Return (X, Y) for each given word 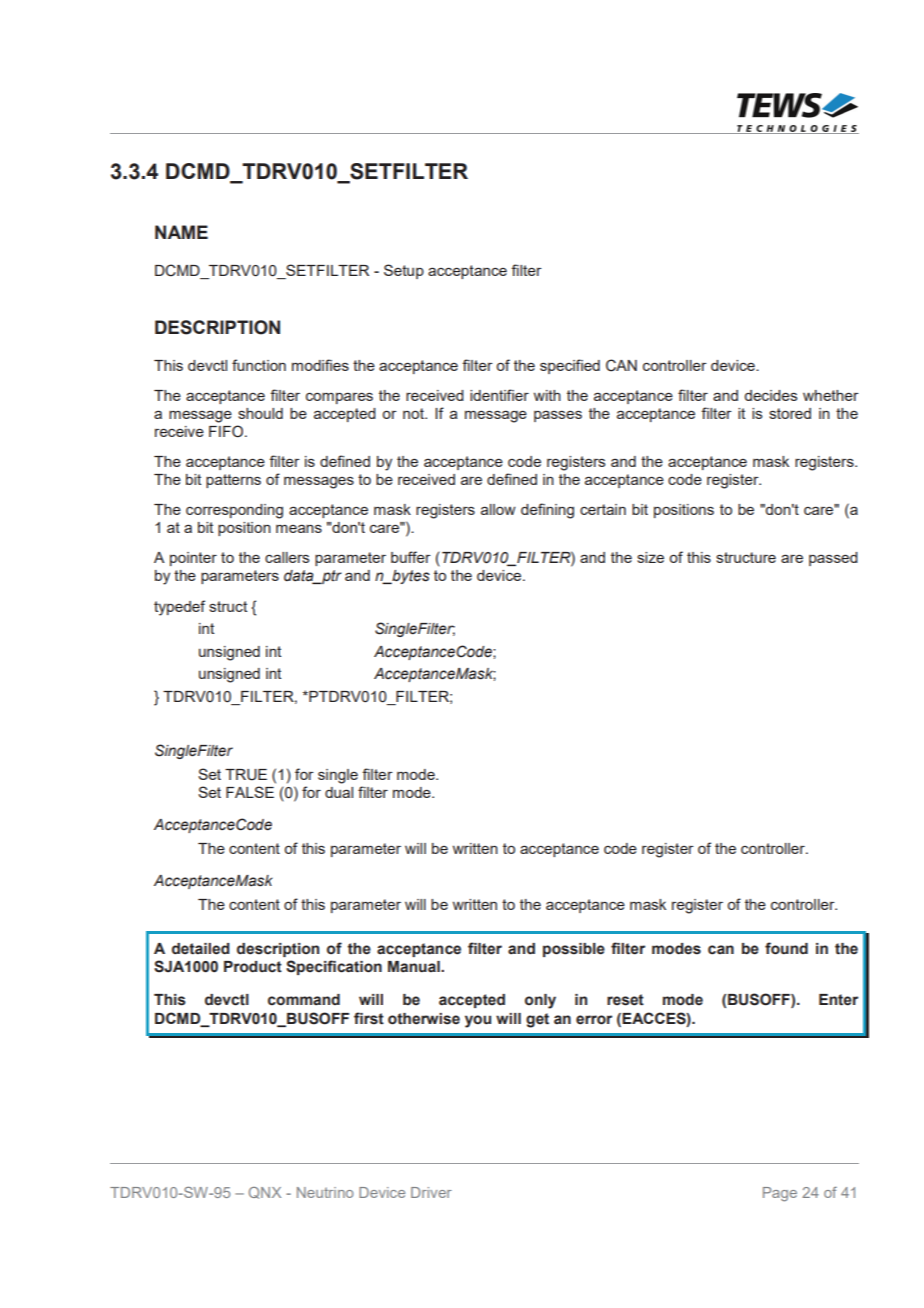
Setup (404, 271)
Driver (431, 1192)
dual (339, 792)
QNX (265, 1193)
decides (771, 395)
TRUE (246, 775)
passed (833, 559)
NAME (181, 232)
